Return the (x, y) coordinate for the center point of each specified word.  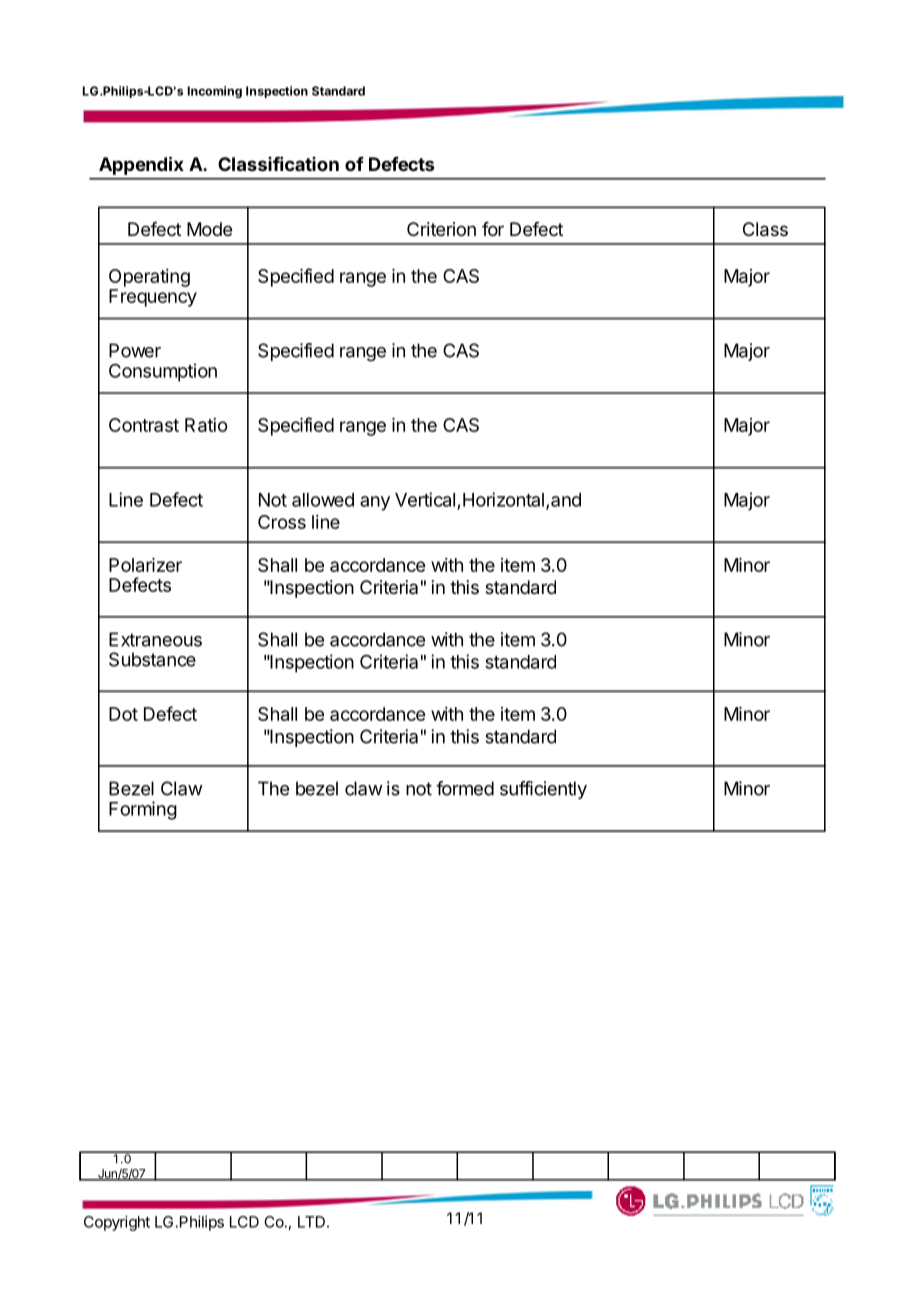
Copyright (117, 1223)
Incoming (215, 92)
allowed (323, 500)
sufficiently (543, 790)
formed (465, 788)
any (375, 503)
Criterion (441, 229)
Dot (123, 714)
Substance (152, 659)
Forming (143, 810)
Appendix (141, 166)
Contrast (144, 425)
